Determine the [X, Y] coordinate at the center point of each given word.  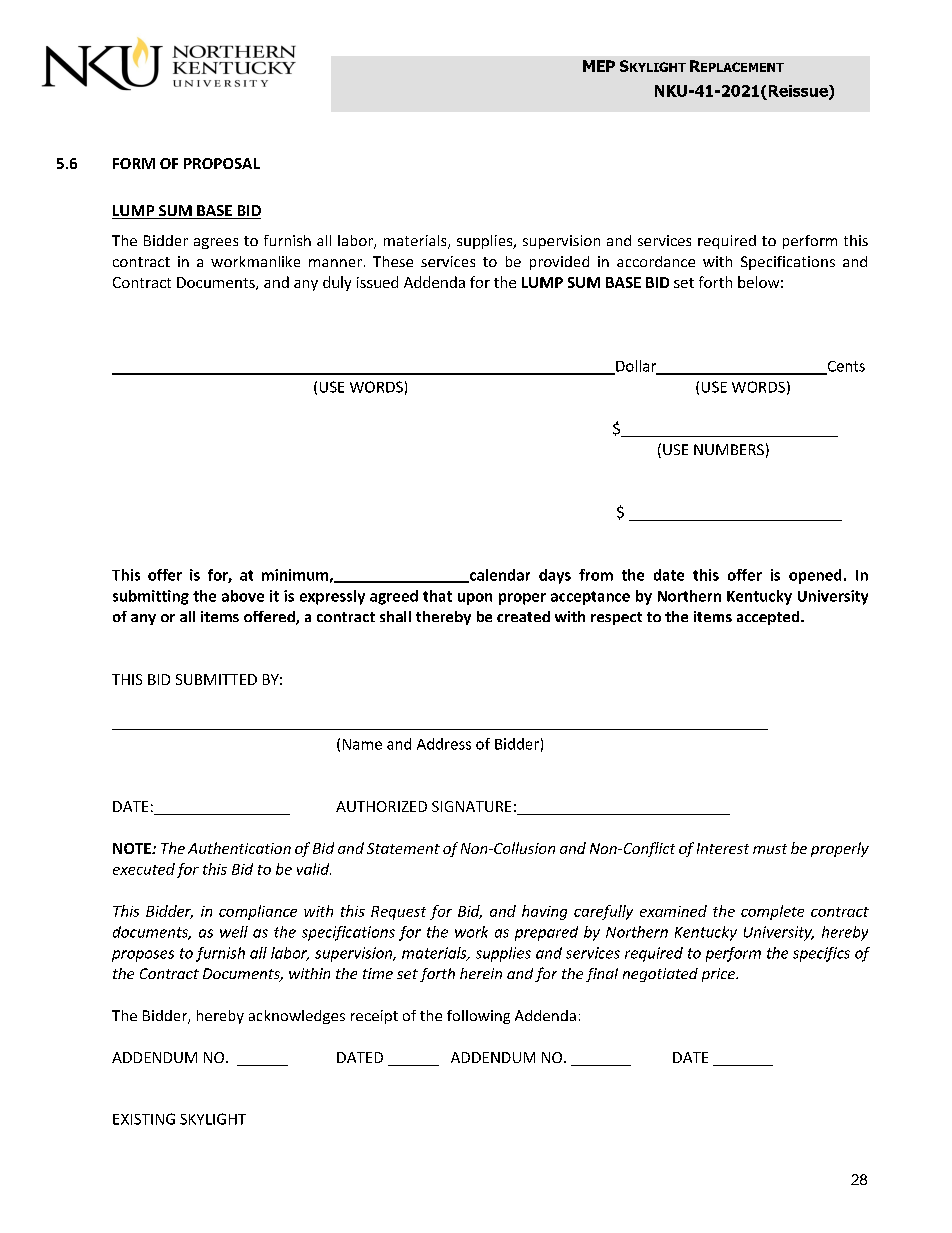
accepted [769, 618]
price [719, 975]
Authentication [239, 848]
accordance [656, 261]
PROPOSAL [222, 163]
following [478, 1017]
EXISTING [144, 1119]
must [770, 849]
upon [475, 599]
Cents [845, 367]
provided [559, 263]
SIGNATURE [471, 806]
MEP [599, 66]
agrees [216, 243]
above [243, 596]
